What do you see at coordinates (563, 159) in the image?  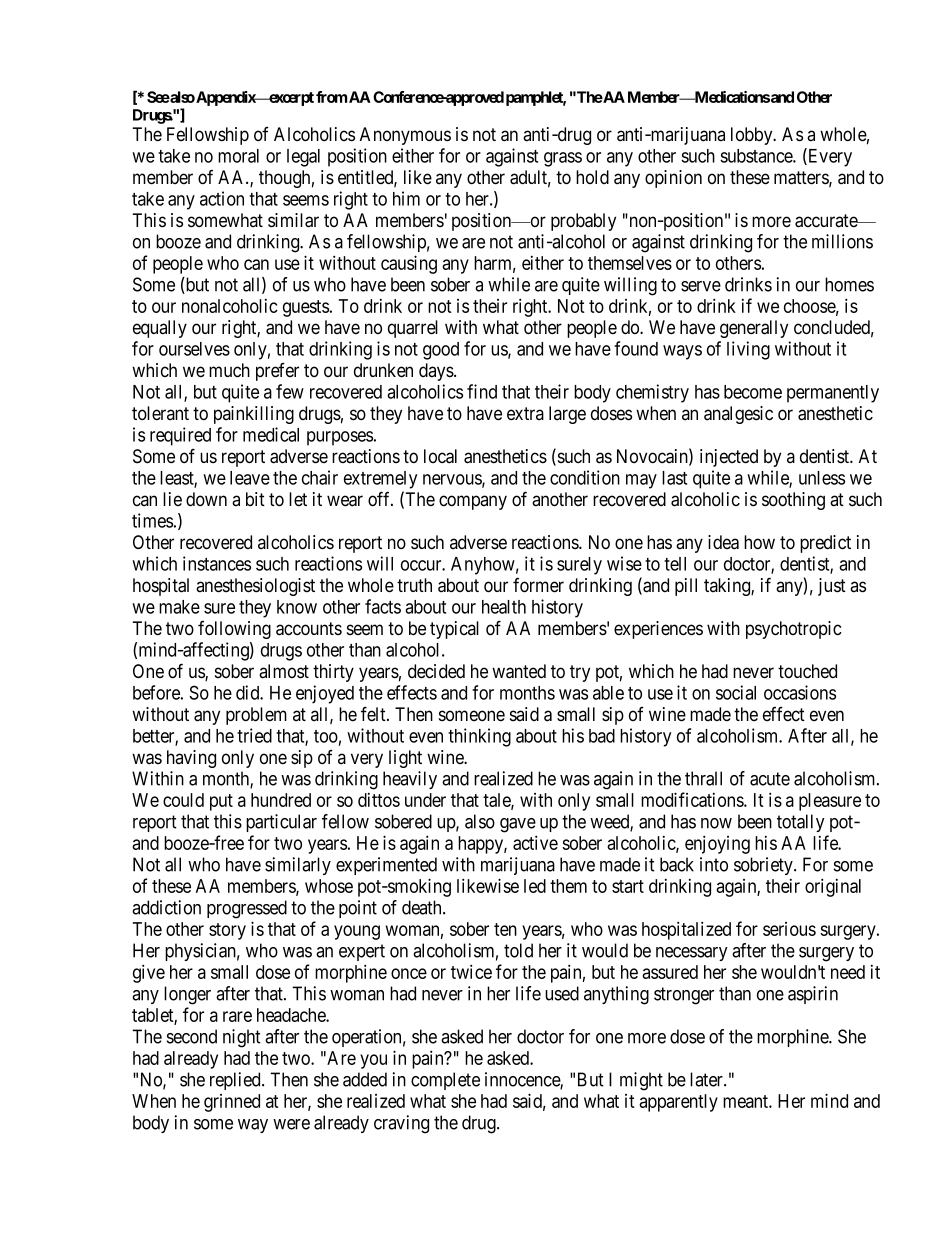 I see `grass` at bounding box center [563, 159].
